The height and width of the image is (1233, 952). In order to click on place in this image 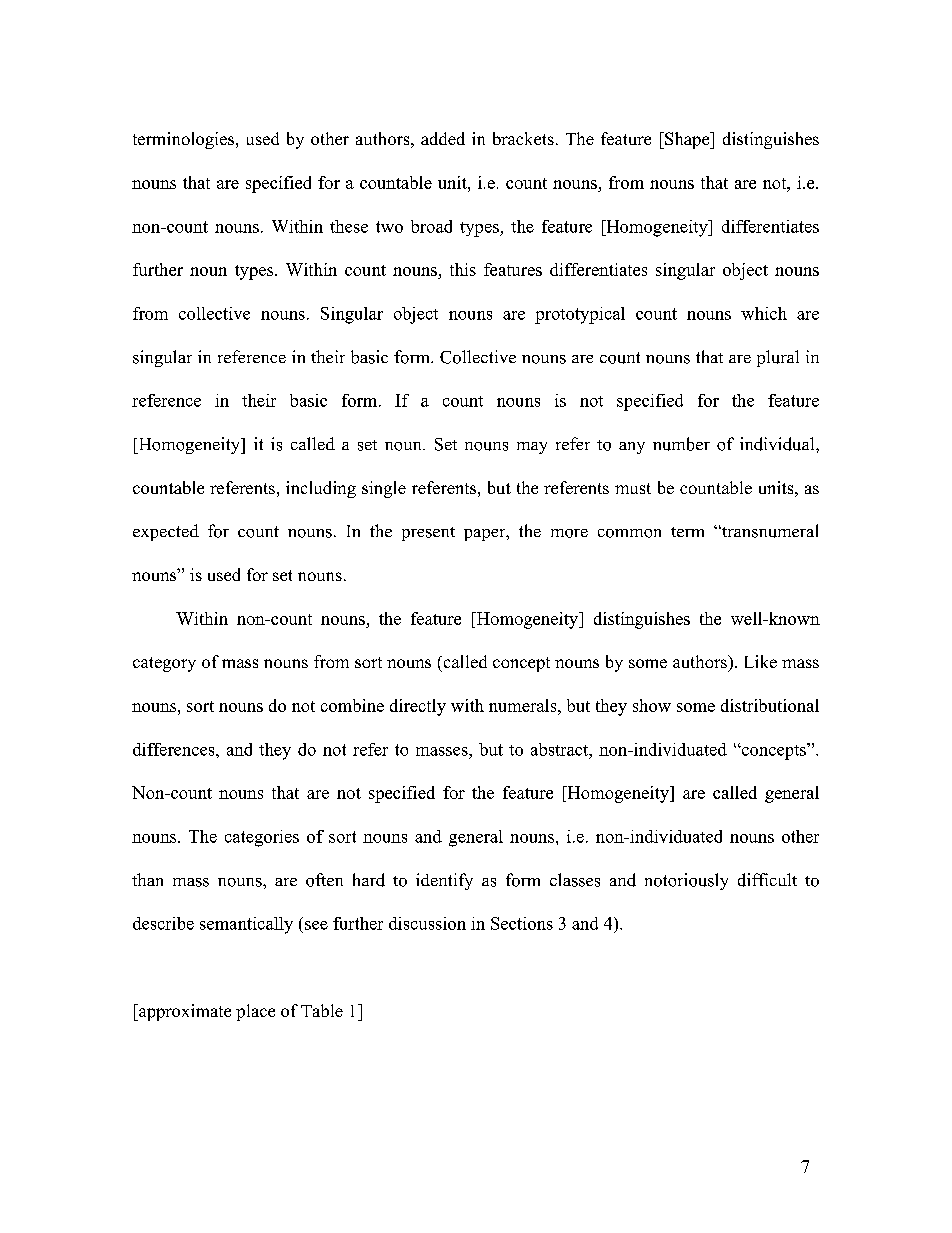, I will do `click(255, 1012)`.
